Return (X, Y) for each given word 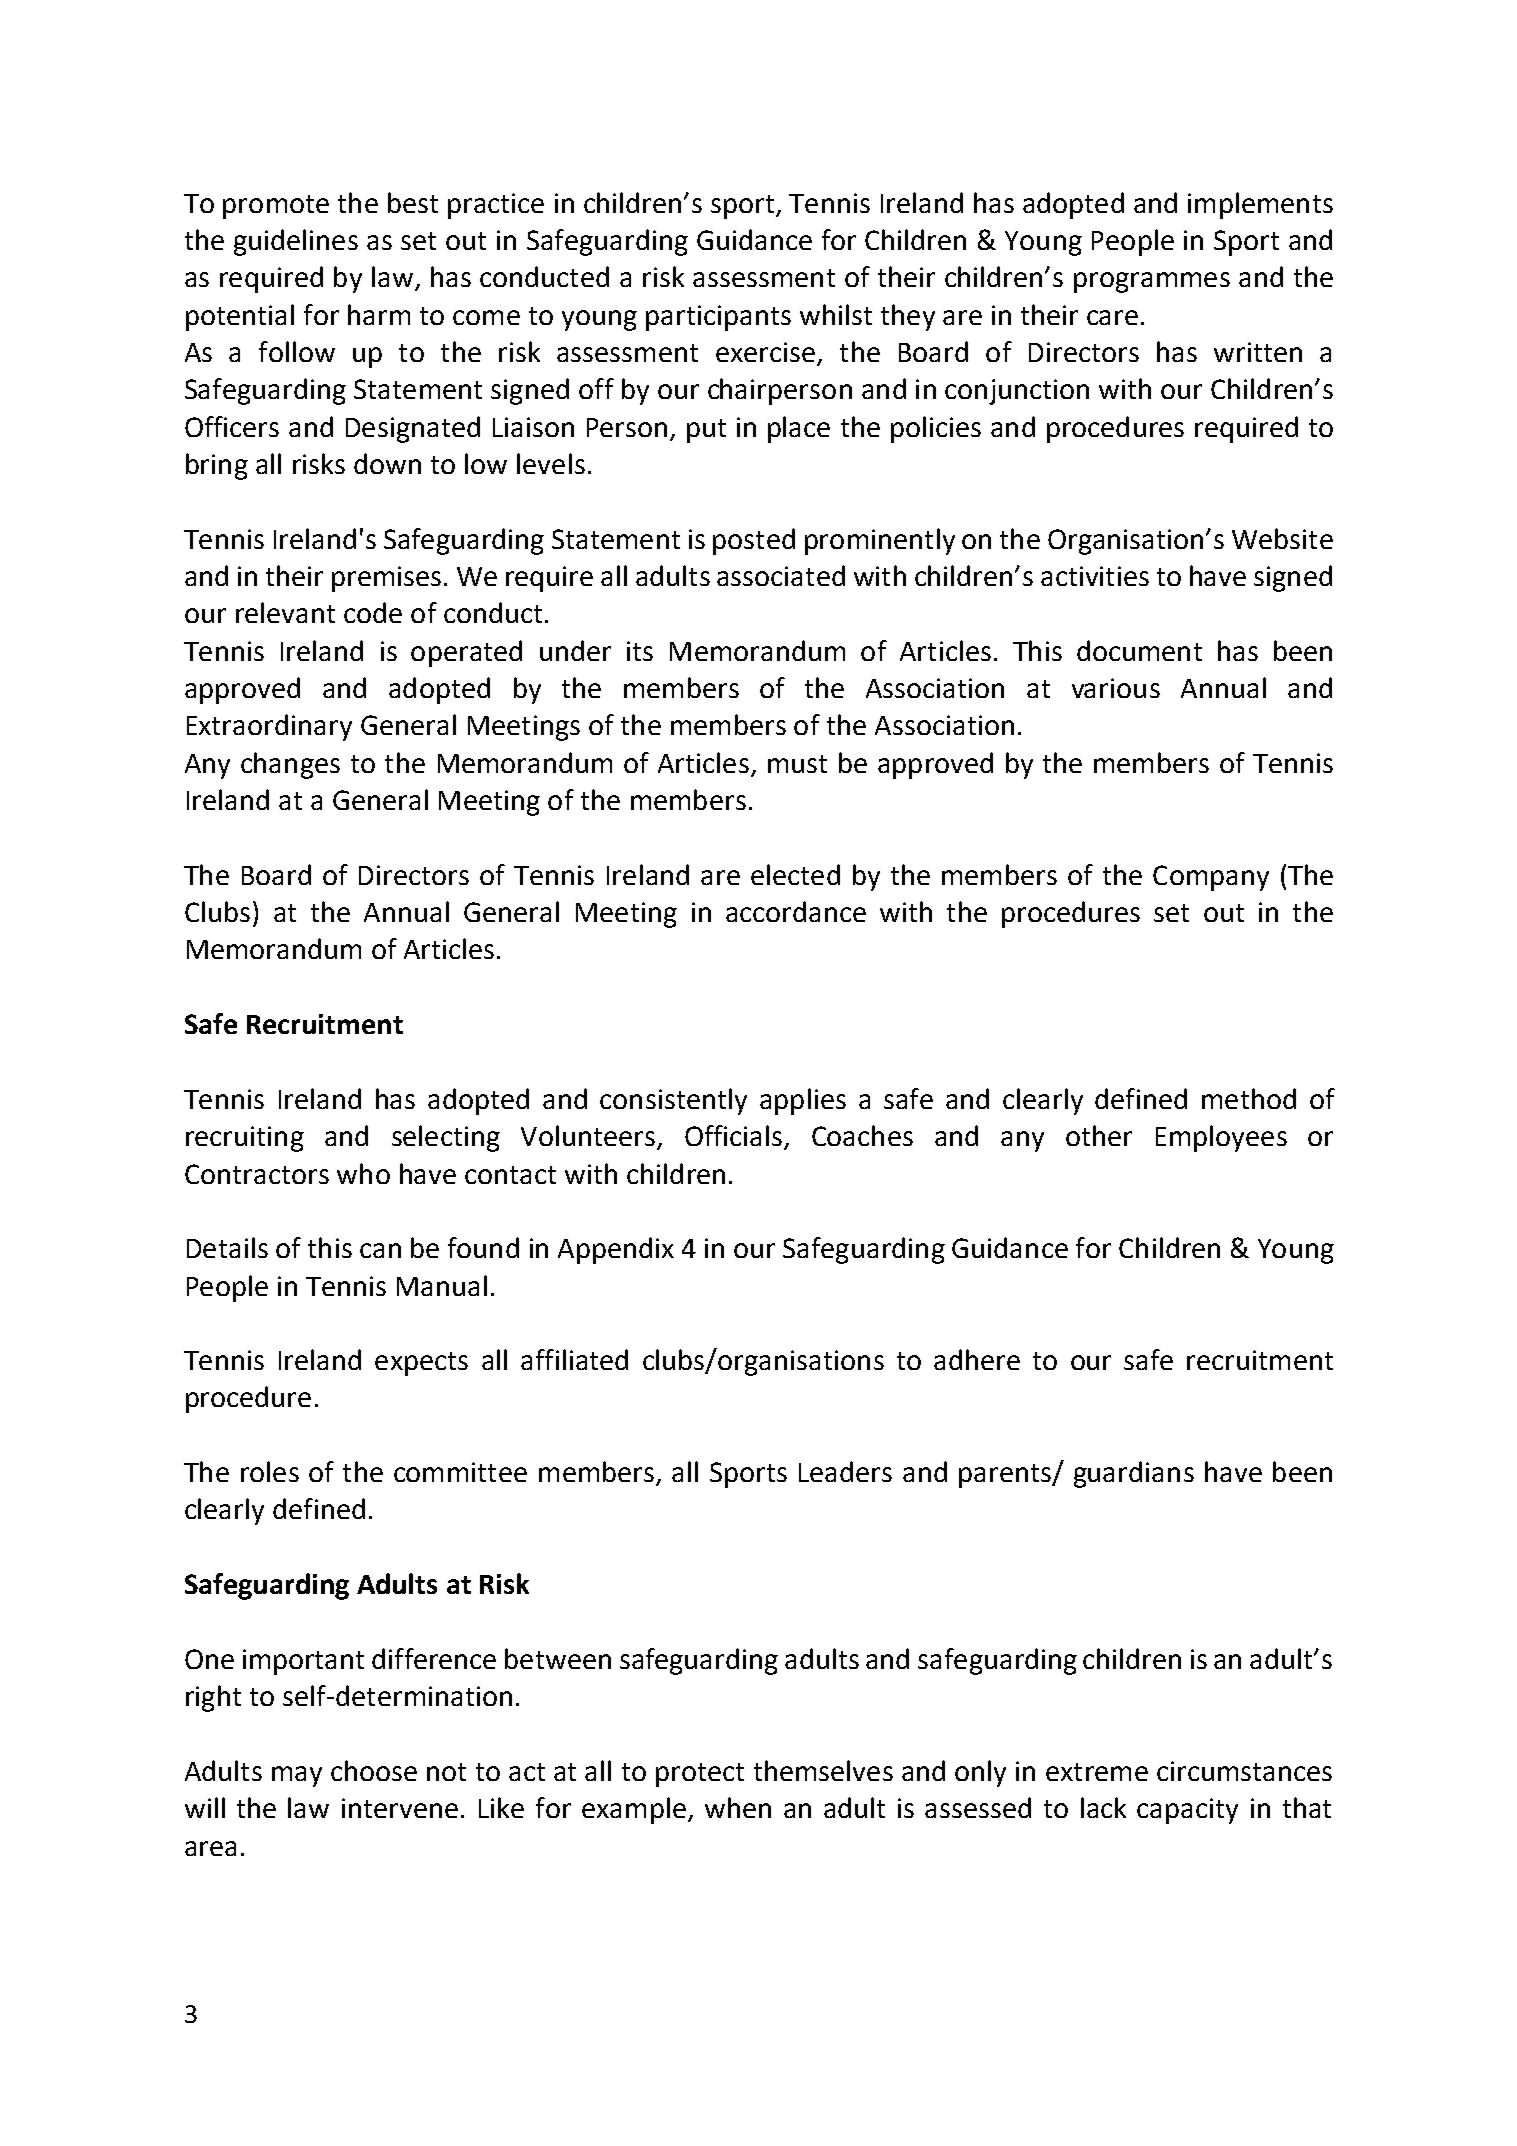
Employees (1221, 1138)
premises (386, 579)
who (363, 1173)
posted (754, 541)
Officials (733, 1135)
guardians (1134, 1474)
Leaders (845, 1471)
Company (1211, 878)
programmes (1152, 282)
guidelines (296, 242)
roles (270, 1471)
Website (1282, 538)
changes (290, 765)
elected (795, 874)
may (297, 1776)
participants (718, 318)
